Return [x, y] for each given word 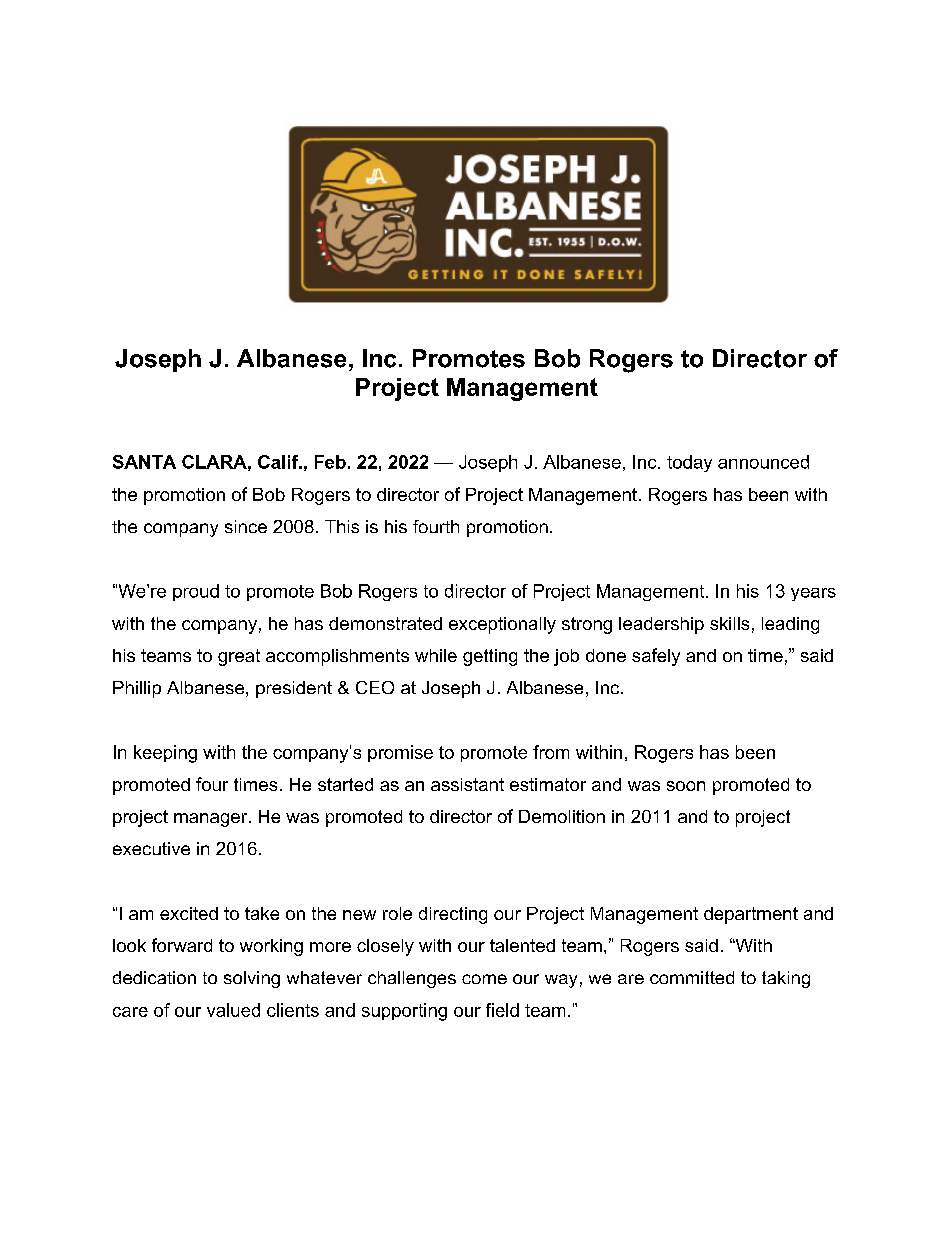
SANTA [144, 462]
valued [233, 1010]
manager [212, 820]
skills [729, 623]
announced [763, 462]
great [239, 657]
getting [490, 657]
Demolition [562, 816]
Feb [330, 462]
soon [686, 786]
